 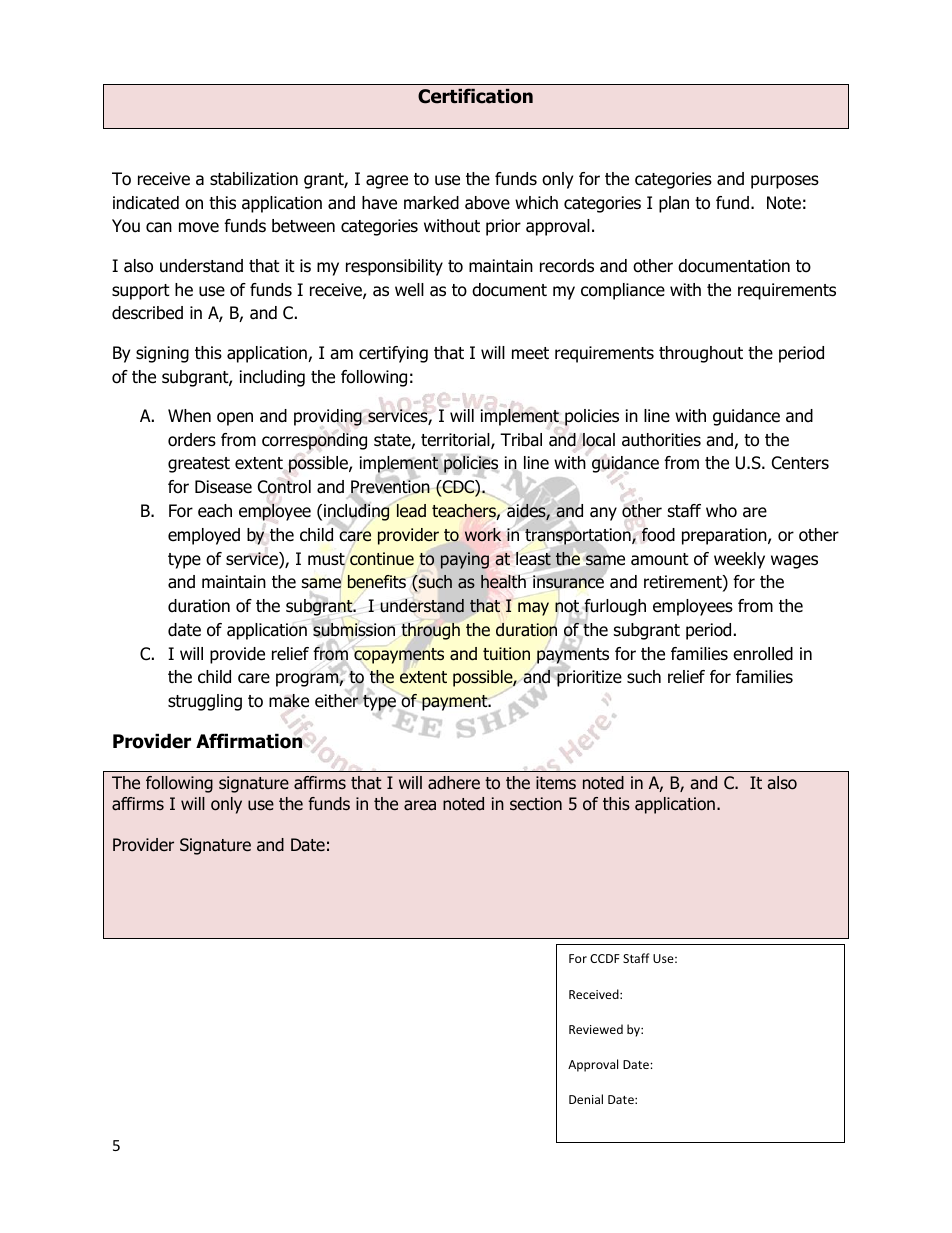 What do you see at coordinates (785, 182) in the document?
I see `purposes` at bounding box center [785, 182].
